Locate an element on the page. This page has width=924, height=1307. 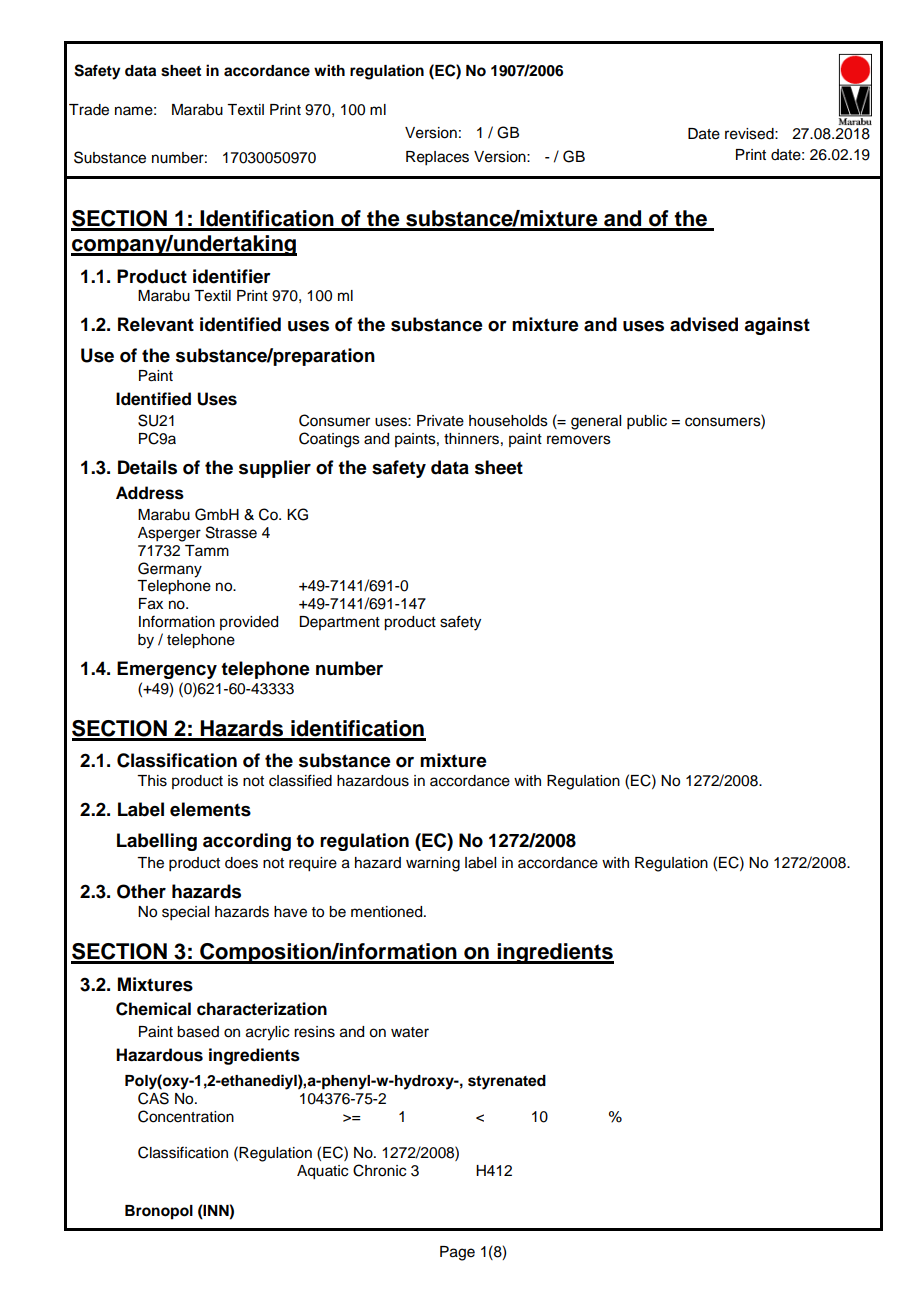
Page is located at coordinates (457, 1253).
